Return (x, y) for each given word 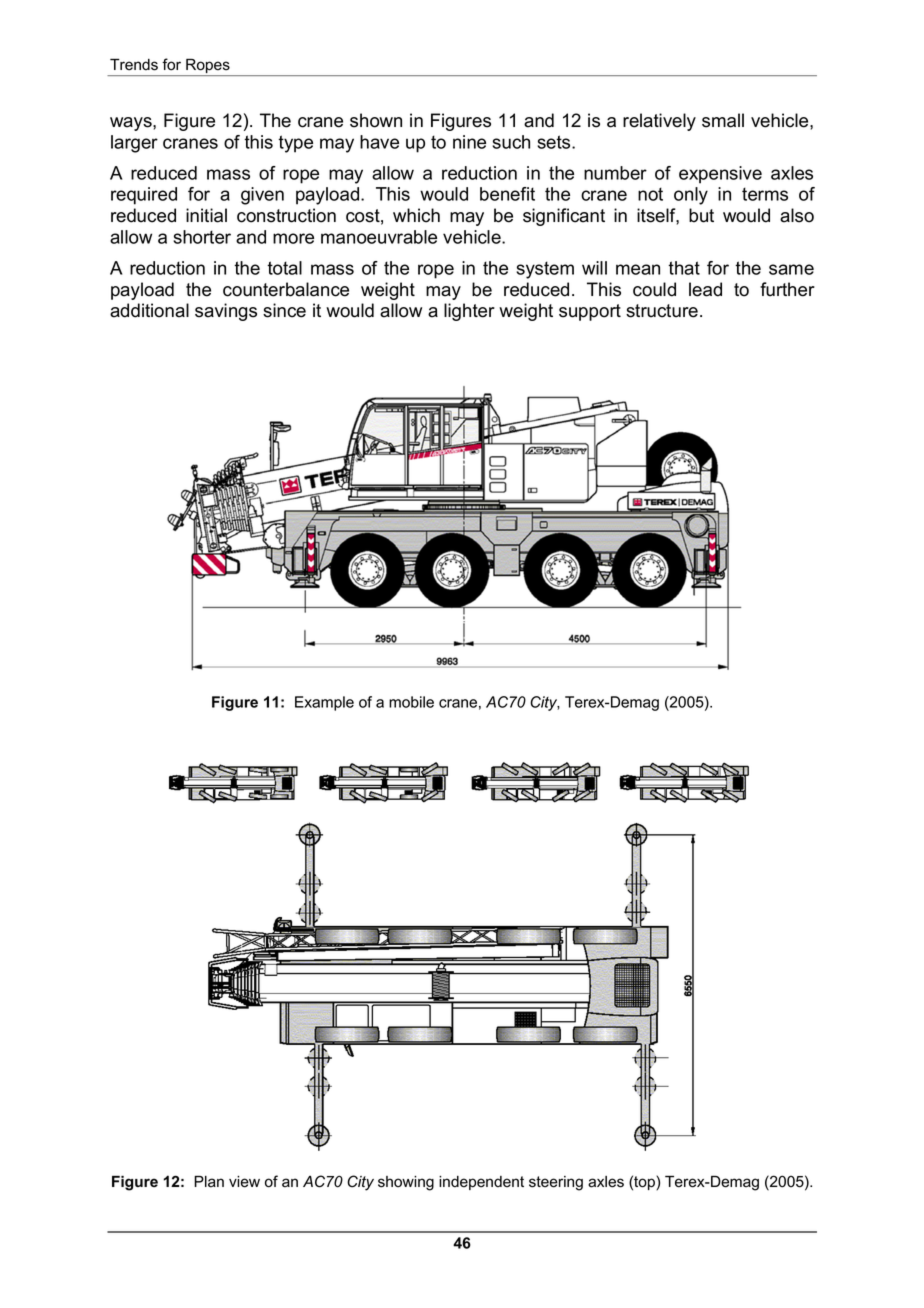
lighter (469, 312)
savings (226, 312)
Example (324, 703)
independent (481, 1183)
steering (556, 1183)
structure (662, 311)
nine (469, 142)
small (723, 120)
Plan (209, 1182)
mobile (411, 702)
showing (406, 1183)
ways (132, 124)
